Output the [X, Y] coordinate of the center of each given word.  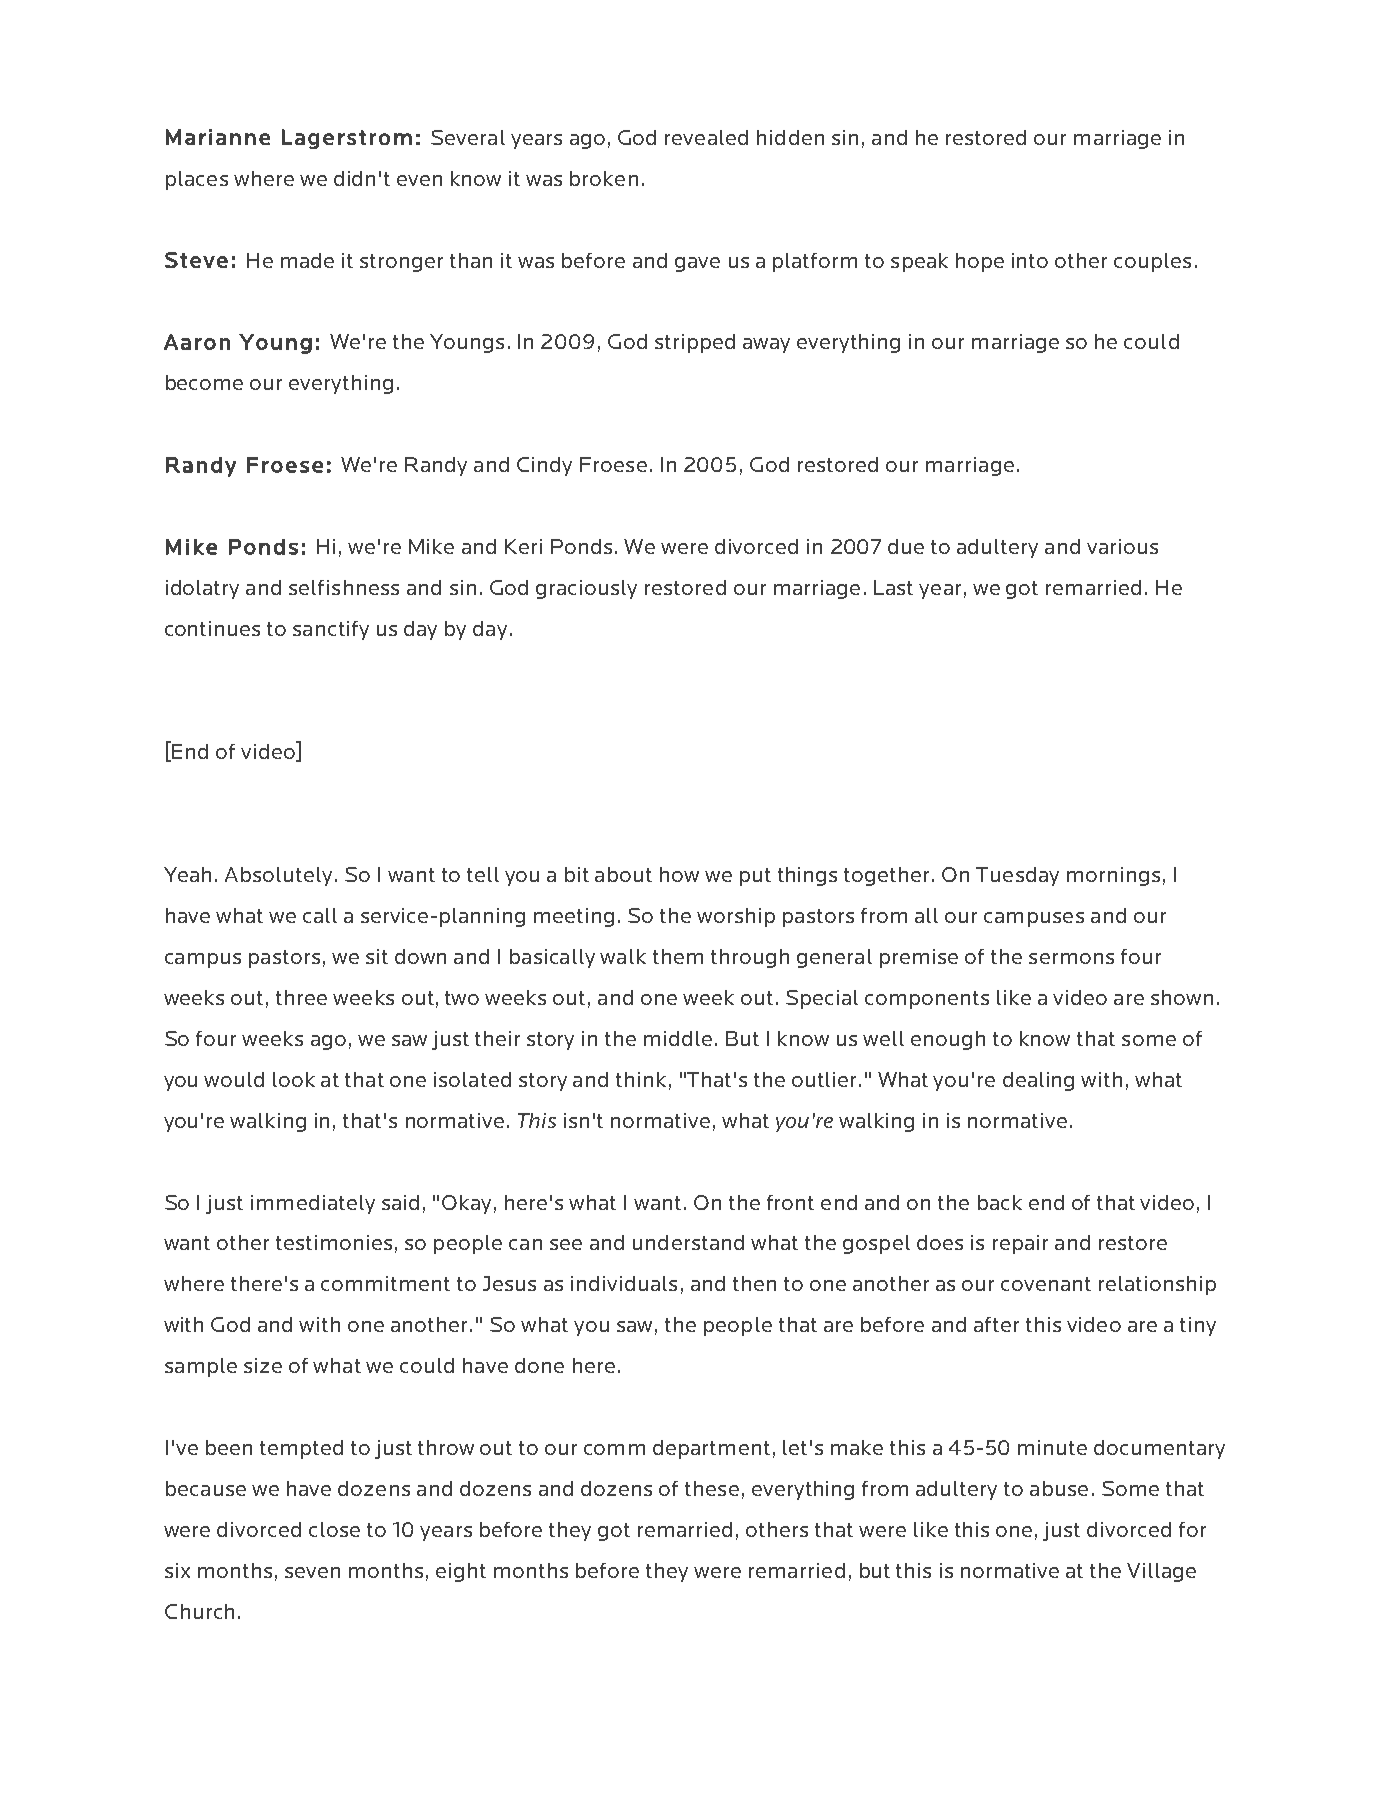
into [1030, 260]
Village [1161, 1572]
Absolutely [280, 876]
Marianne [218, 137]
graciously [586, 589]
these [712, 1488]
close [334, 1529]
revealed [706, 137]
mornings [1113, 876]
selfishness [344, 587]
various [1122, 546]
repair [1020, 1244]
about [623, 874]
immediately [313, 1204]
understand [688, 1242]
